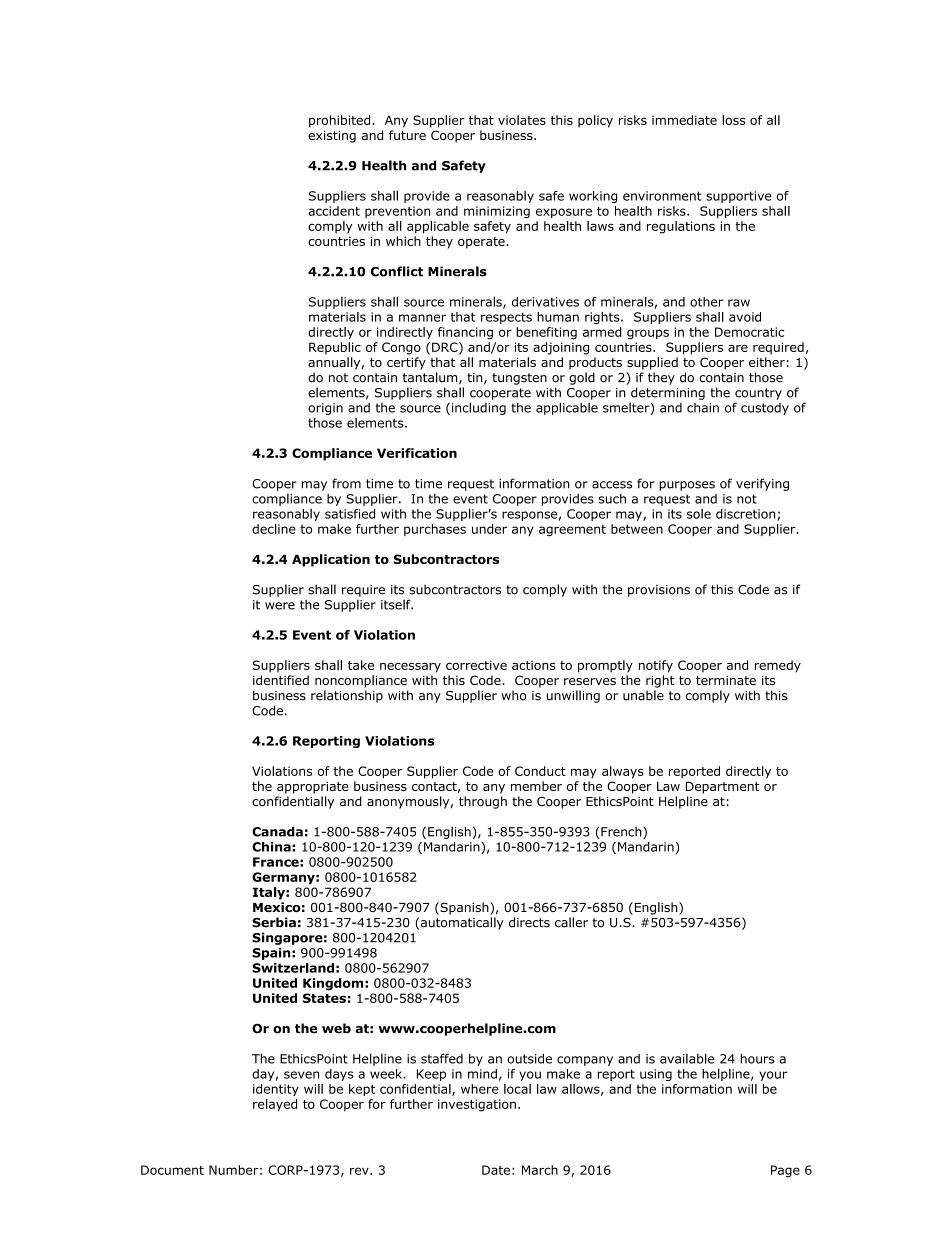 The width and height of the screenshot is (952, 1233). I want to click on Page, so click(785, 1171).
